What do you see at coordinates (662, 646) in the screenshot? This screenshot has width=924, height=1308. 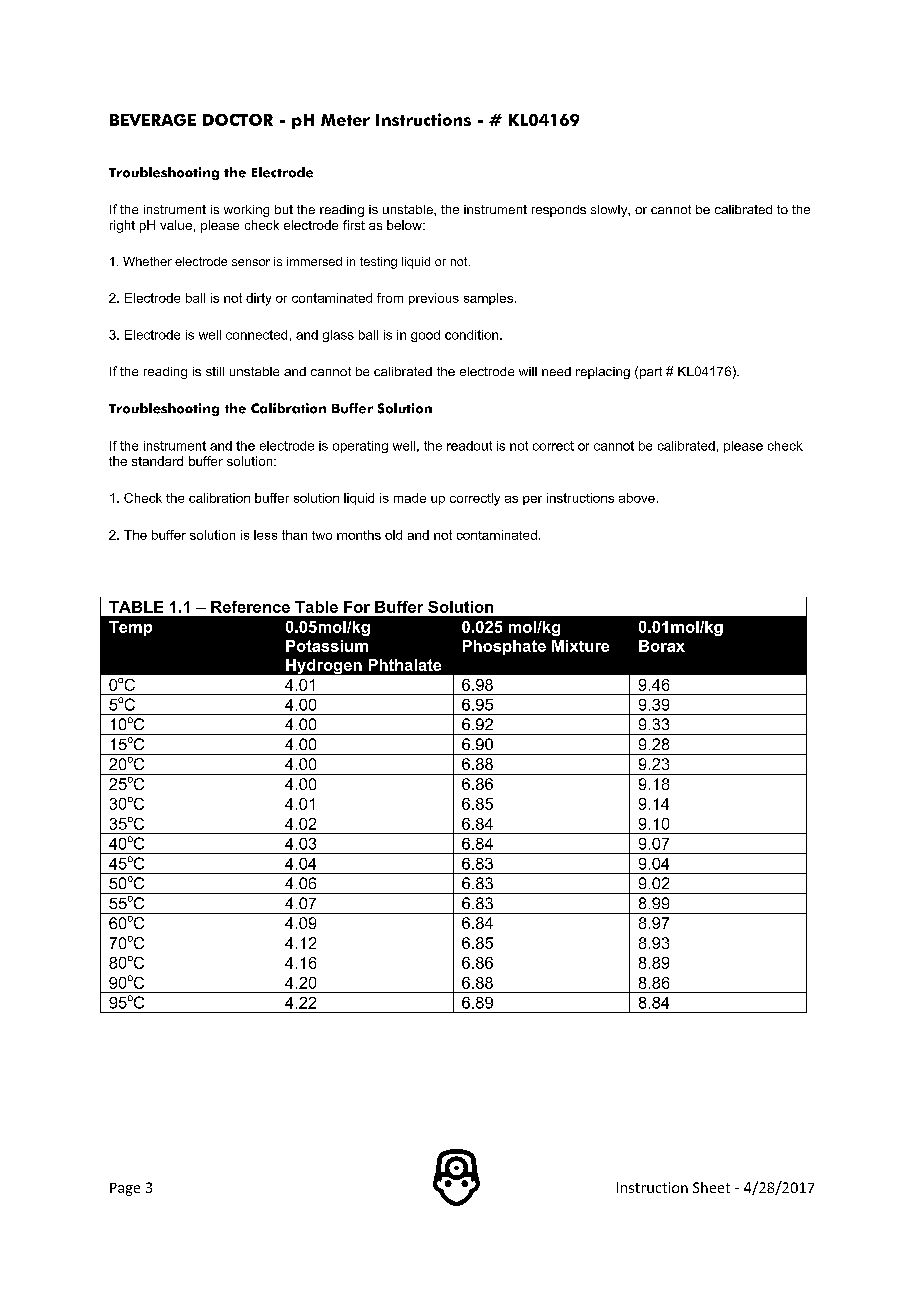 I see `Borax` at bounding box center [662, 646].
